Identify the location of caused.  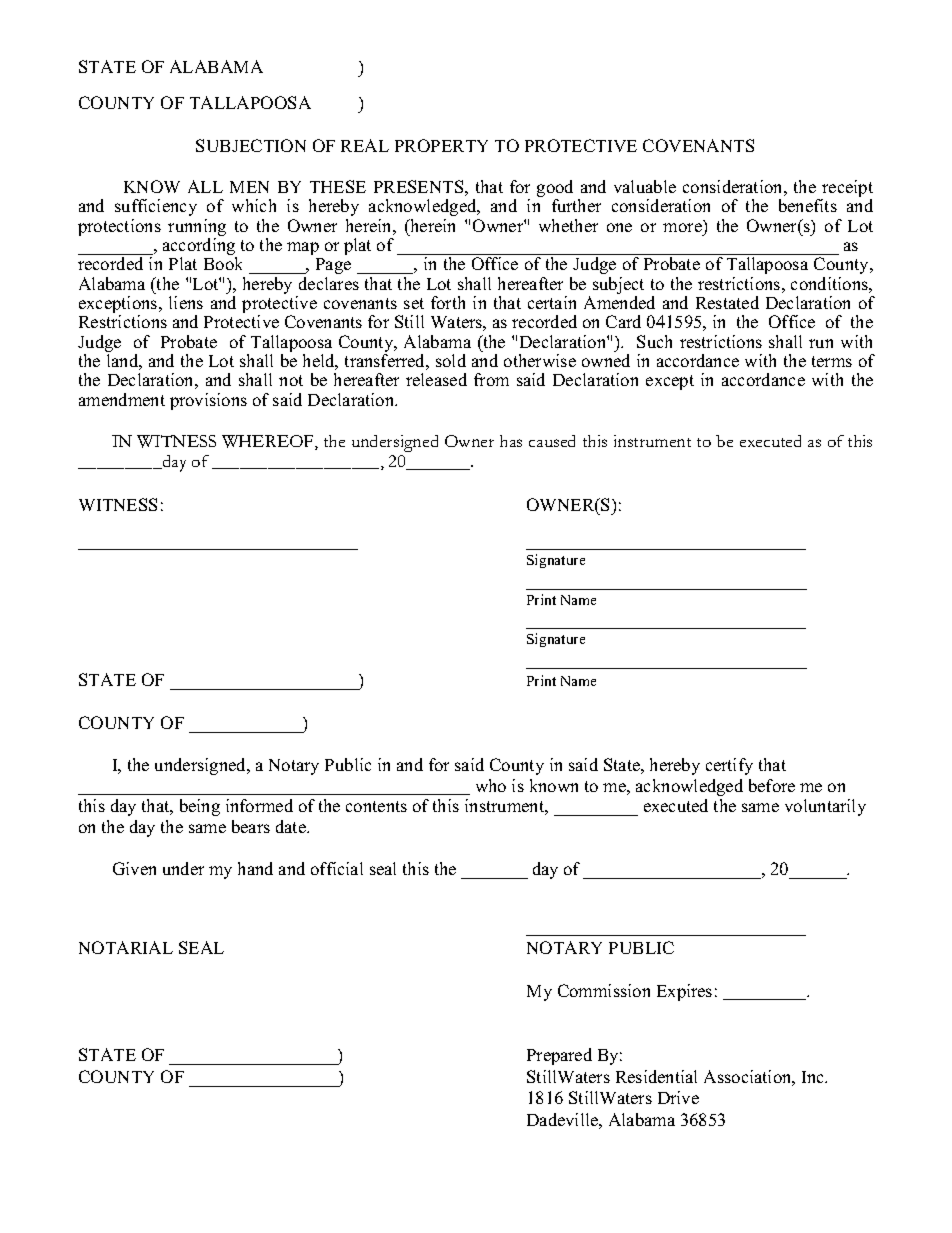
(552, 441).
